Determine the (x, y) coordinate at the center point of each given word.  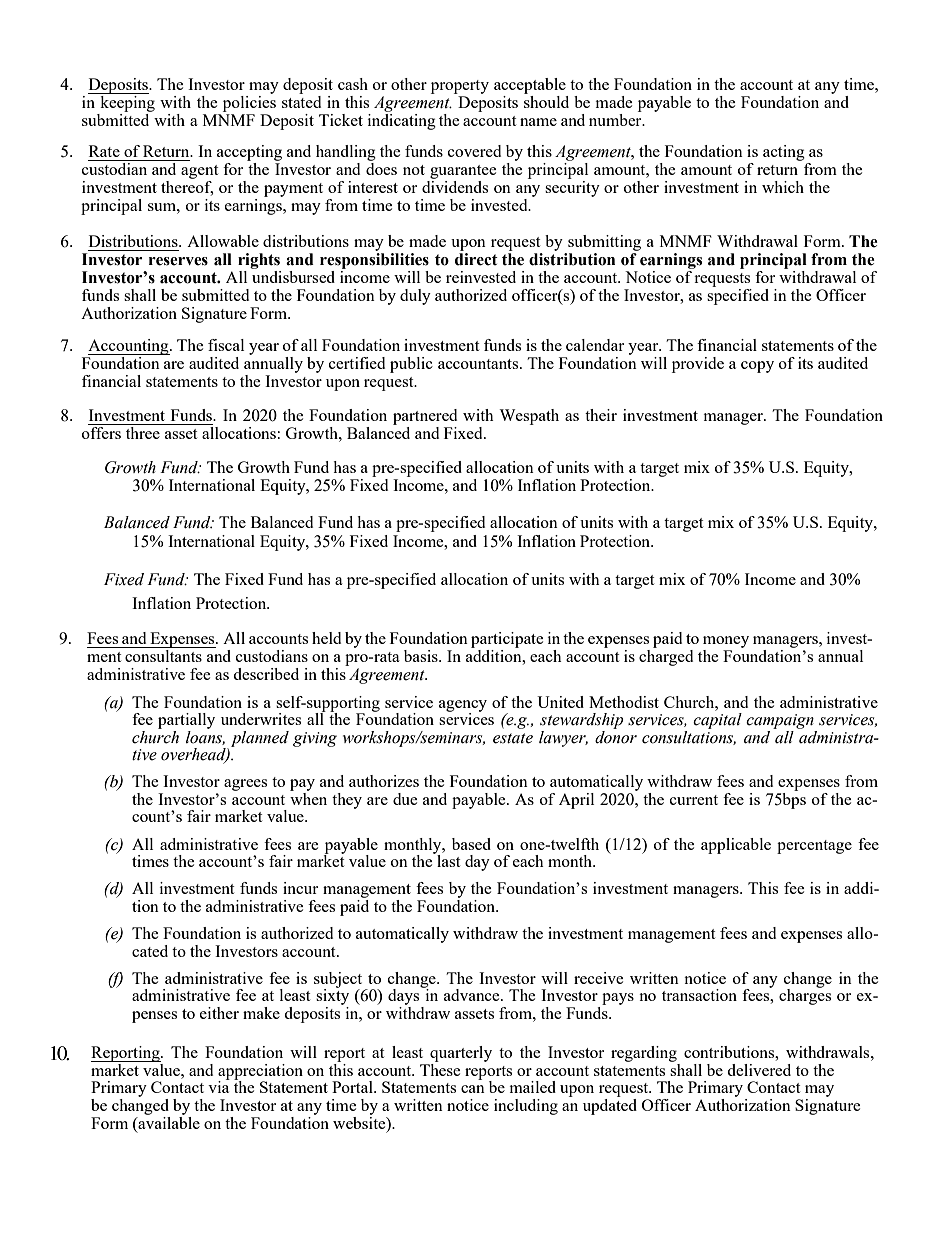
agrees (245, 785)
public (411, 365)
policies (249, 104)
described (266, 674)
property (460, 88)
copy (757, 367)
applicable (736, 846)
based (471, 844)
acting (785, 154)
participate (507, 640)
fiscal (226, 345)
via (219, 1086)
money (726, 642)
